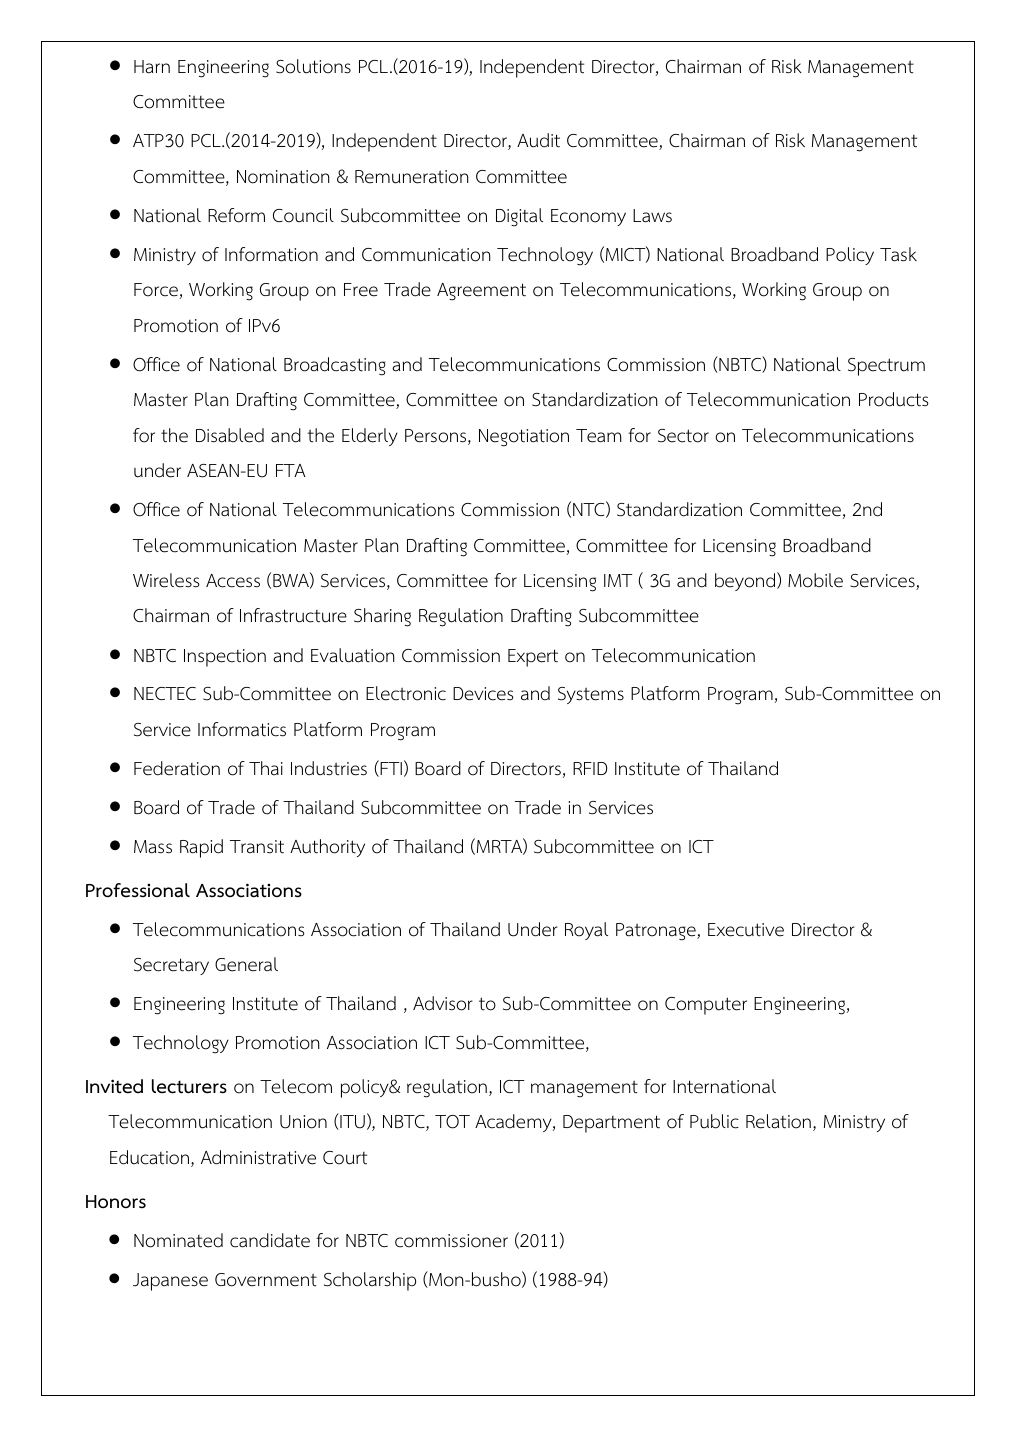  I want to click on Relation, so click(778, 1121).
